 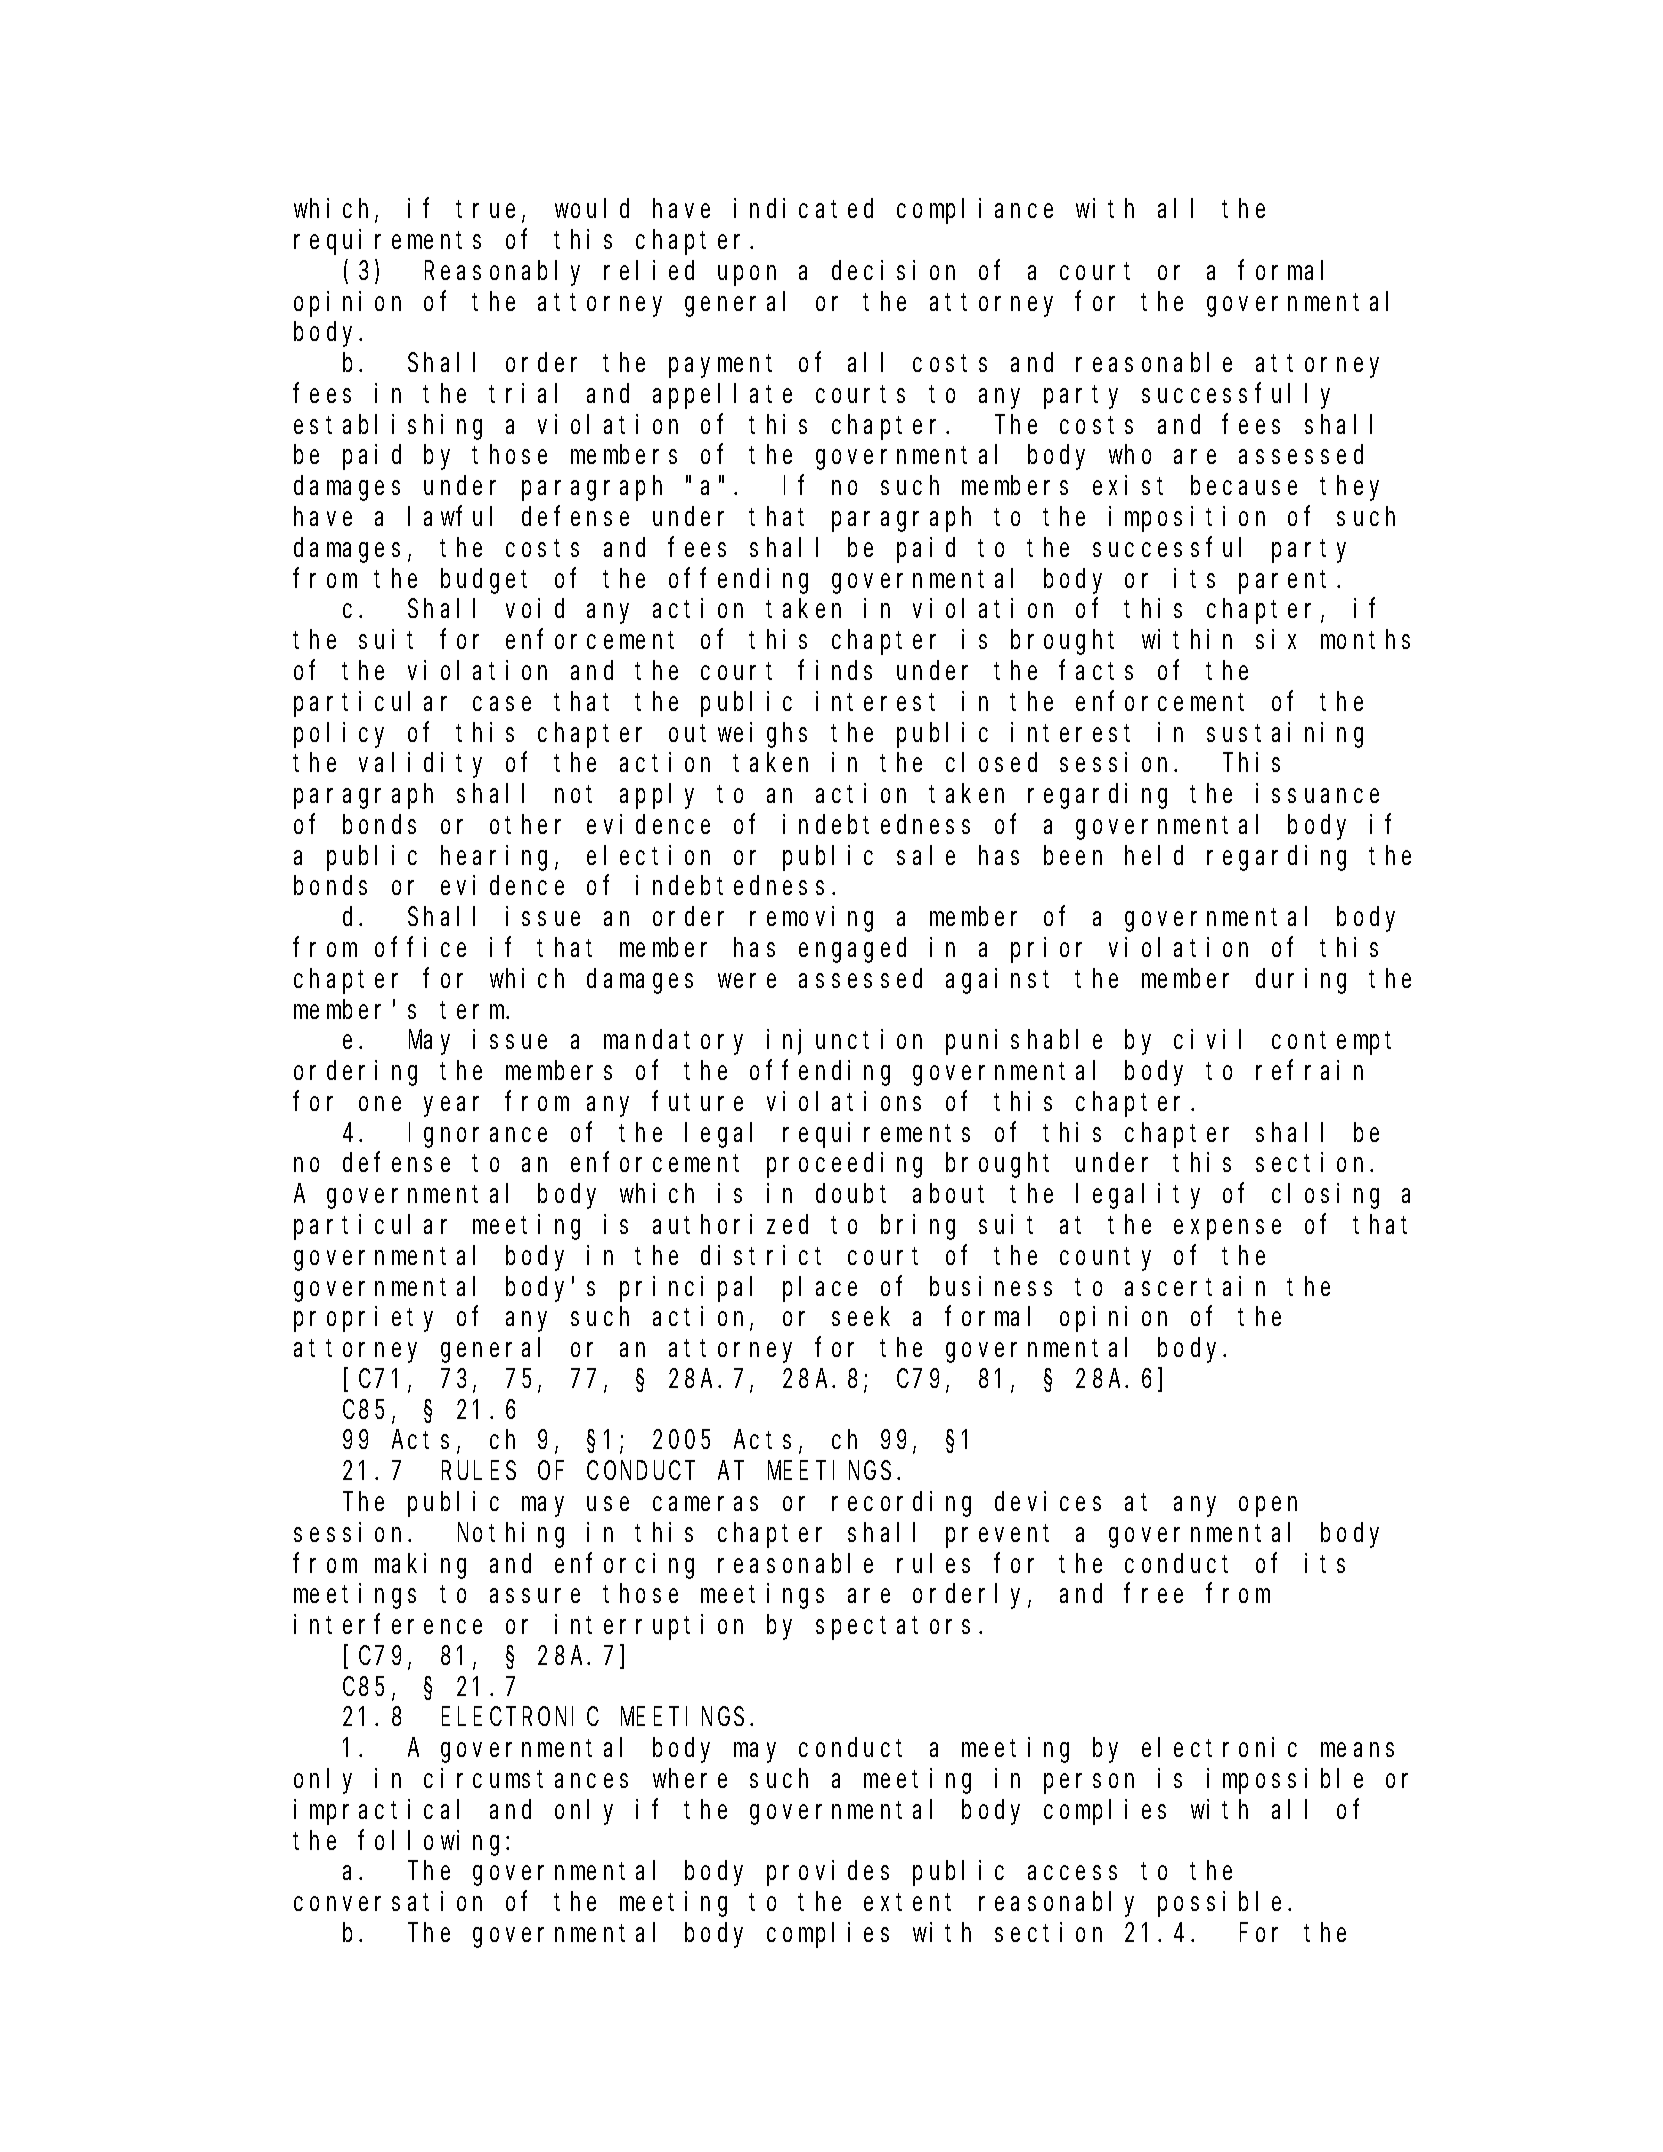 What do you see at coordinates (828, 1873) in the document?
I see `provides` at bounding box center [828, 1873].
